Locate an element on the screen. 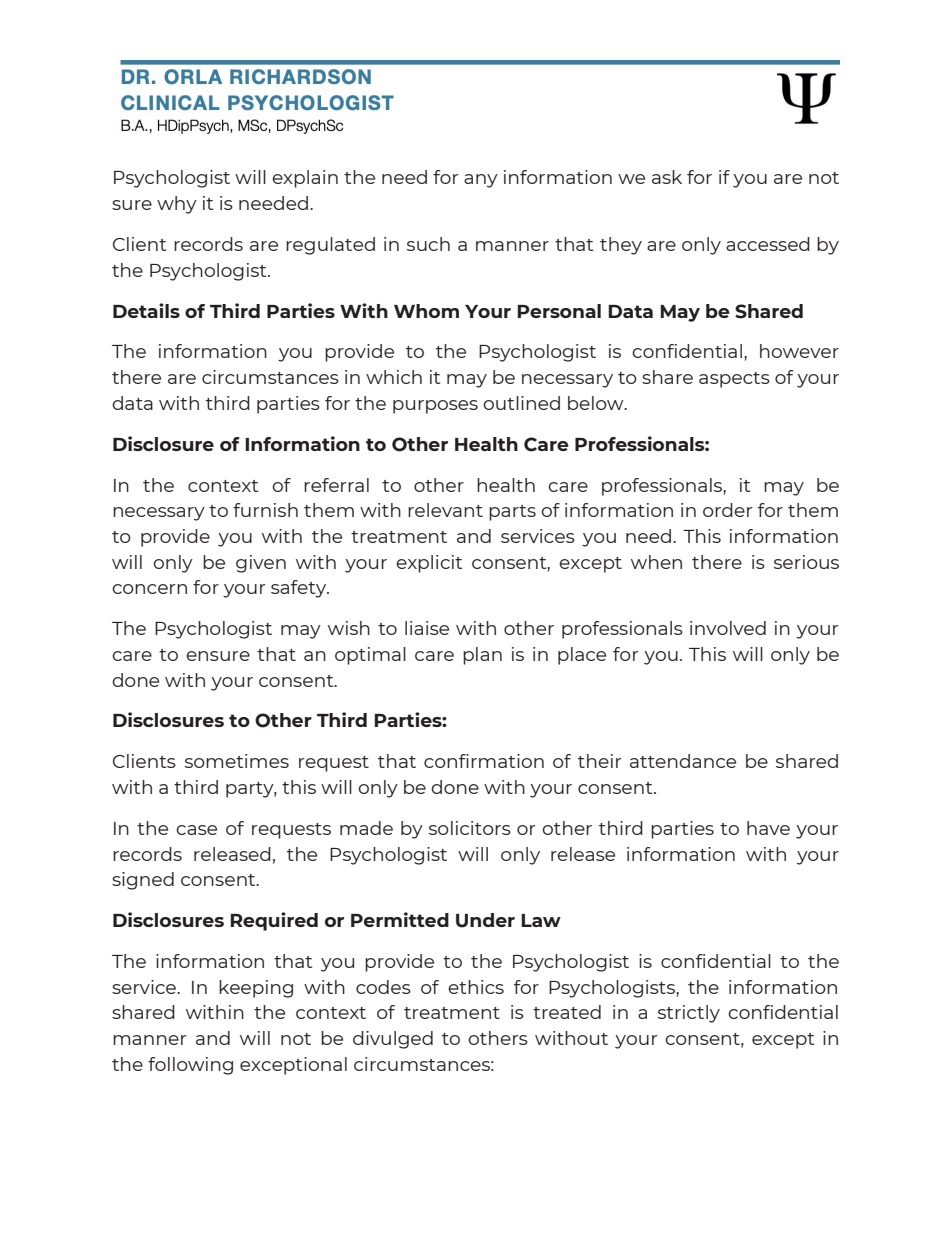 The height and width of the screenshot is (1233, 952). ethics is located at coordinates (476, 987).
